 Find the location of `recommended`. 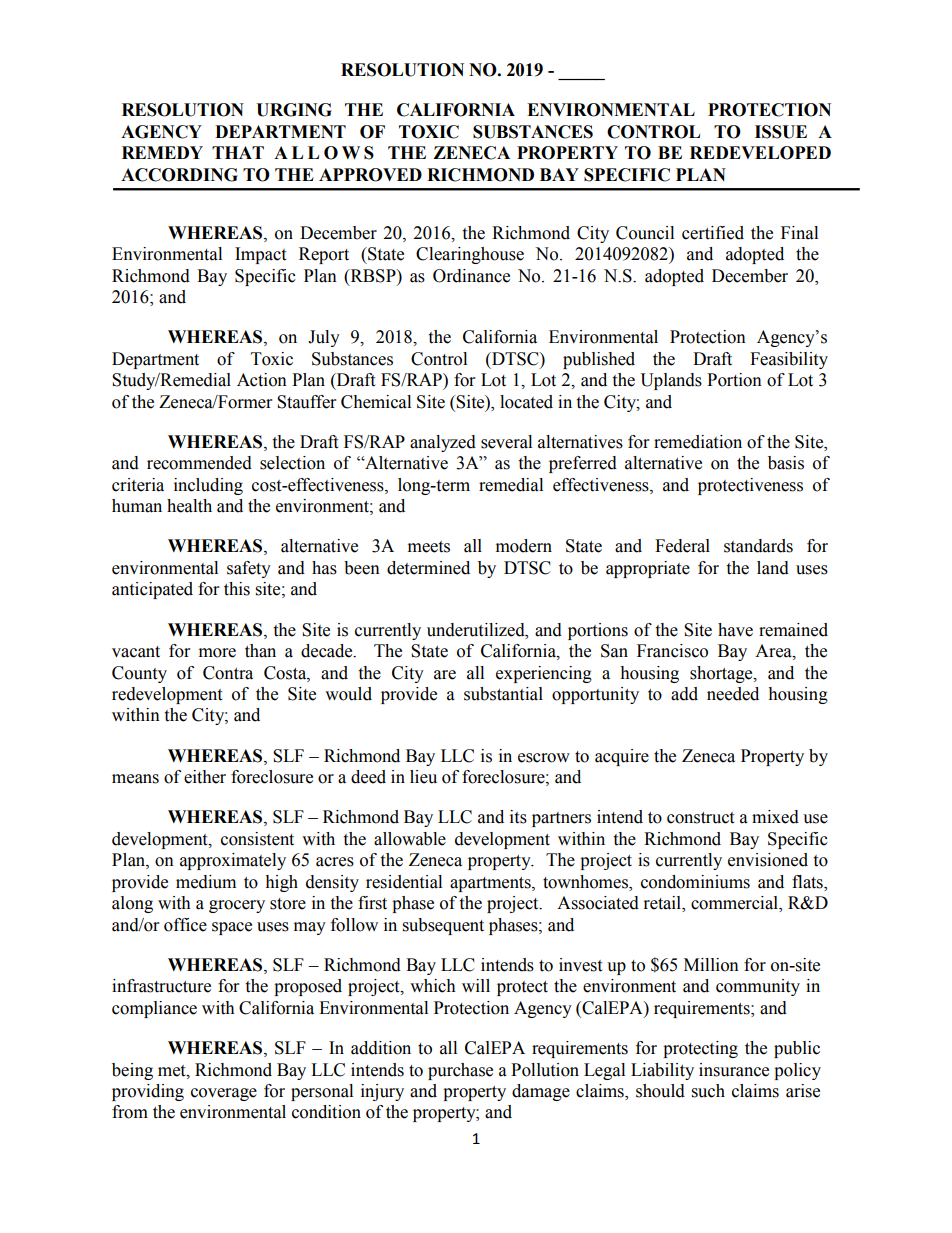

recommended is located at coordinates (199, 463).
